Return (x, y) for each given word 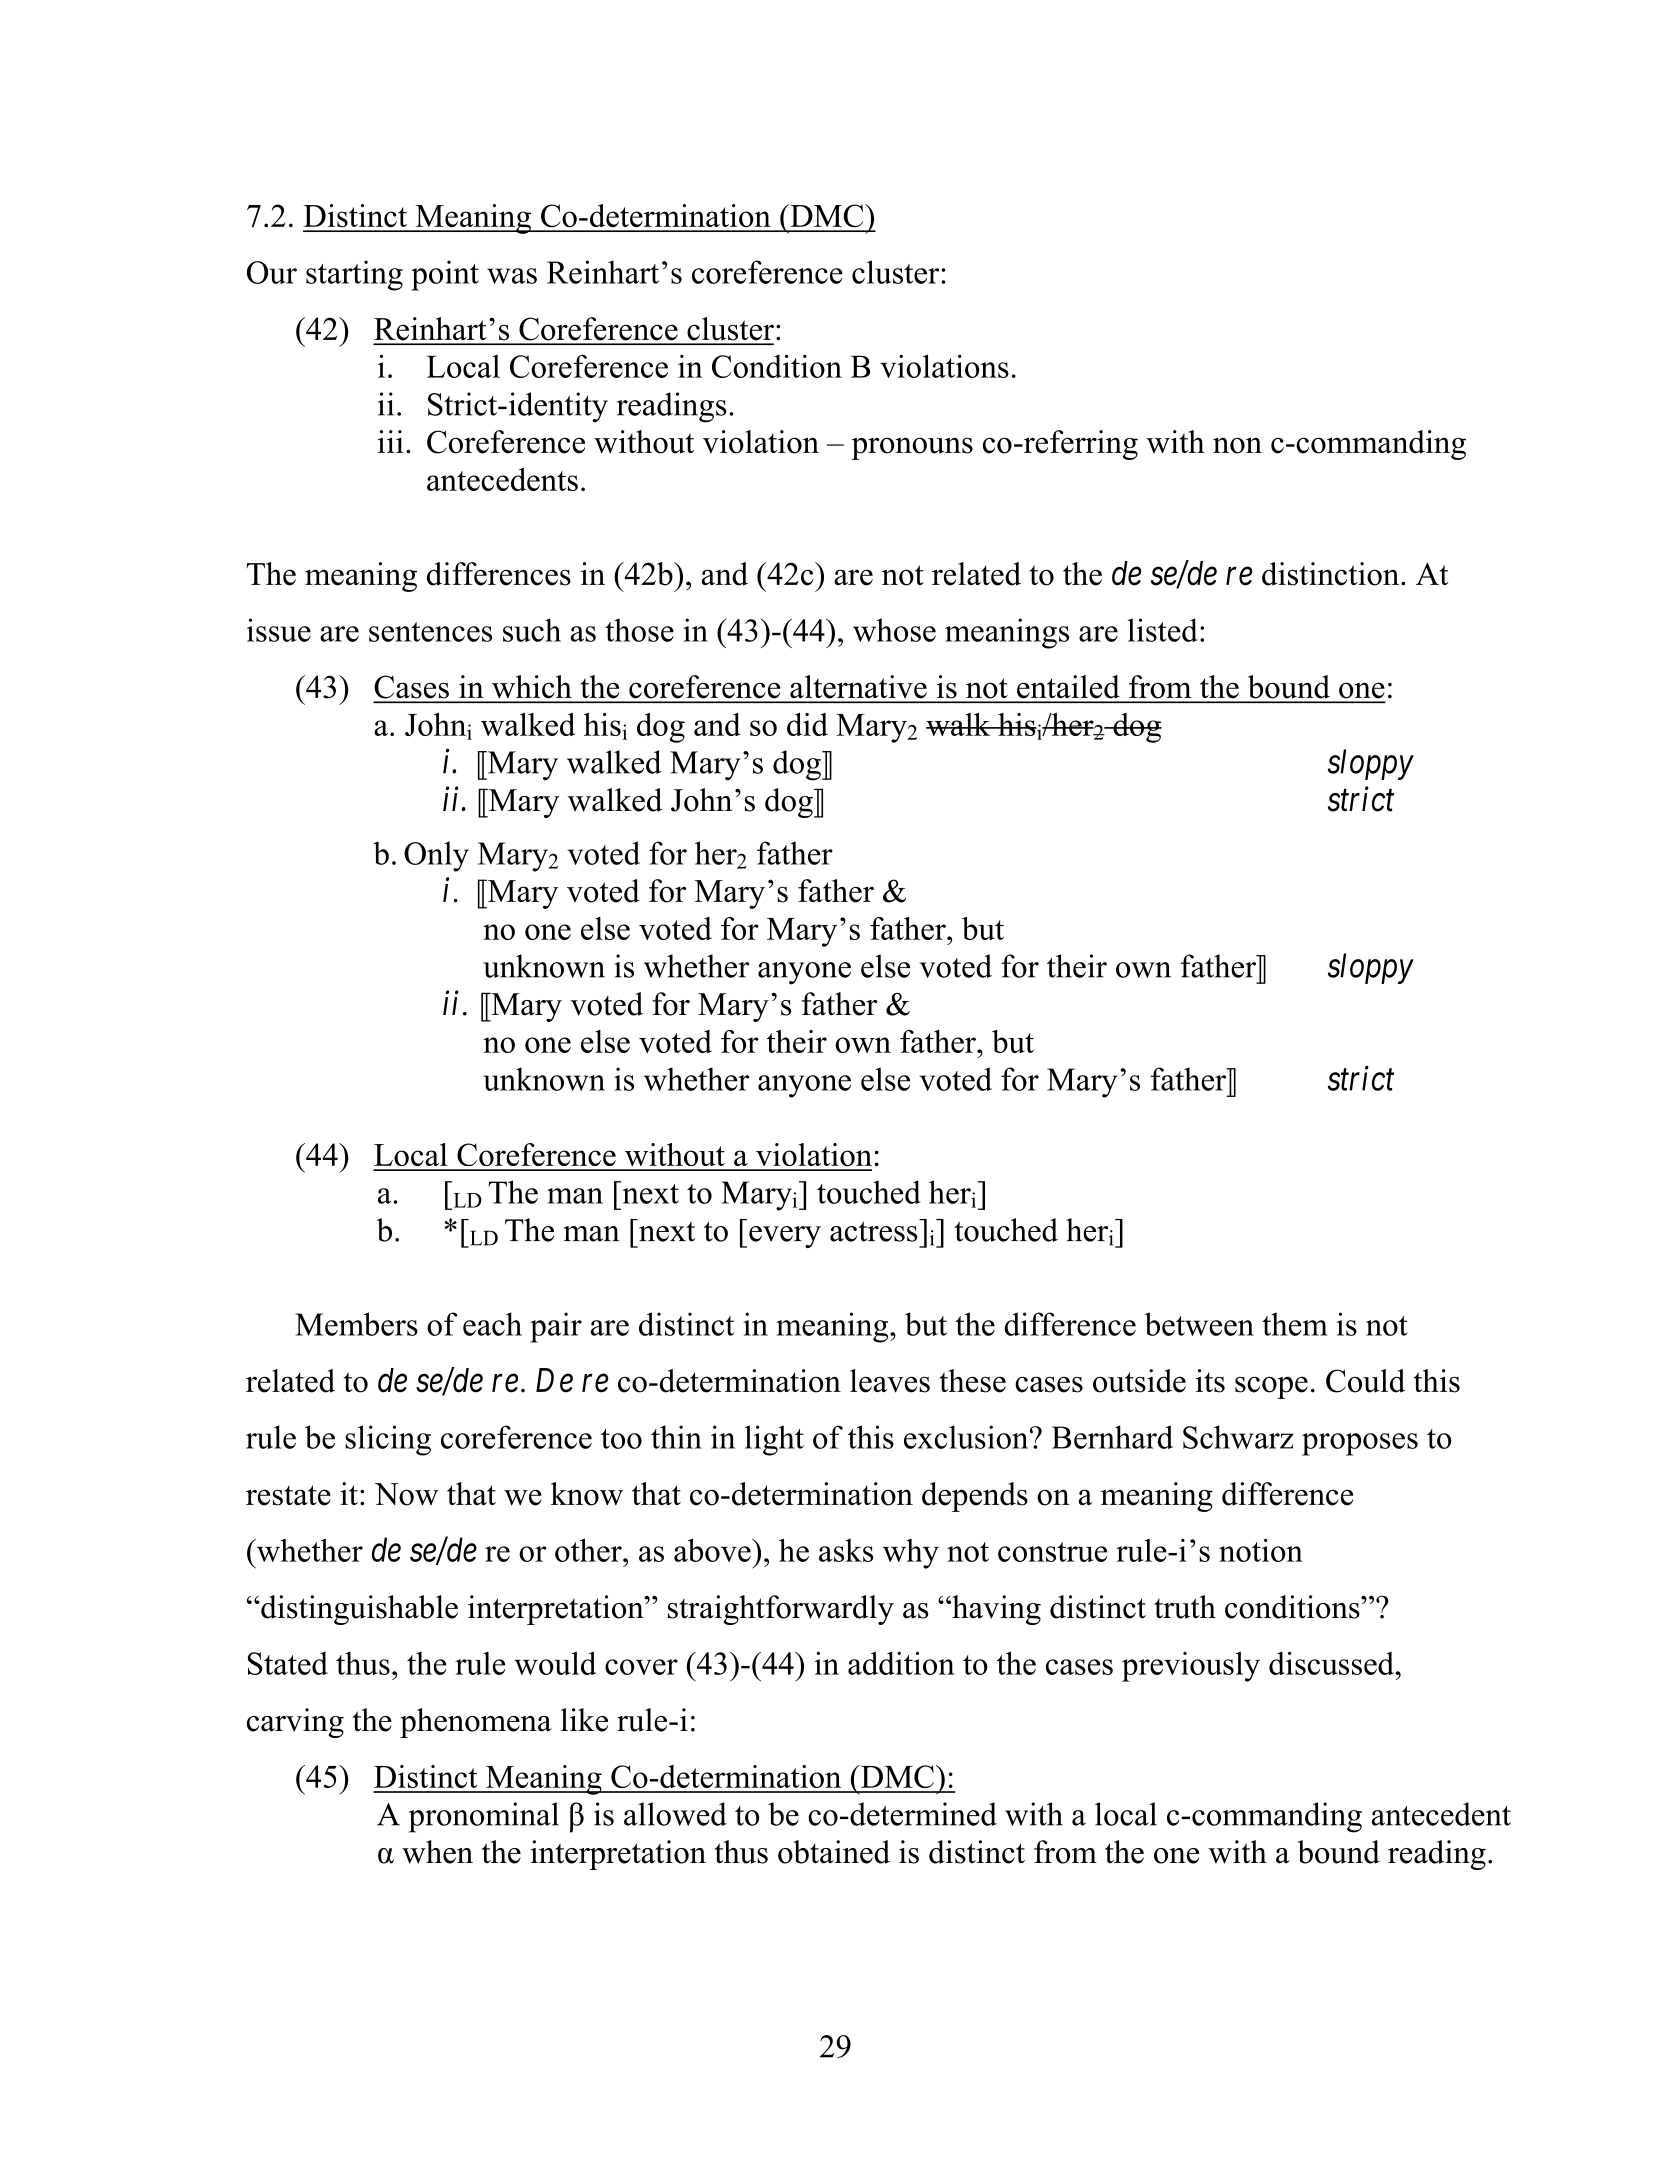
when (437, 1852)
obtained (834, 1852)
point (445, 275)
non (1237, 445)
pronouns (912, 448)
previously (1191, 1666)
